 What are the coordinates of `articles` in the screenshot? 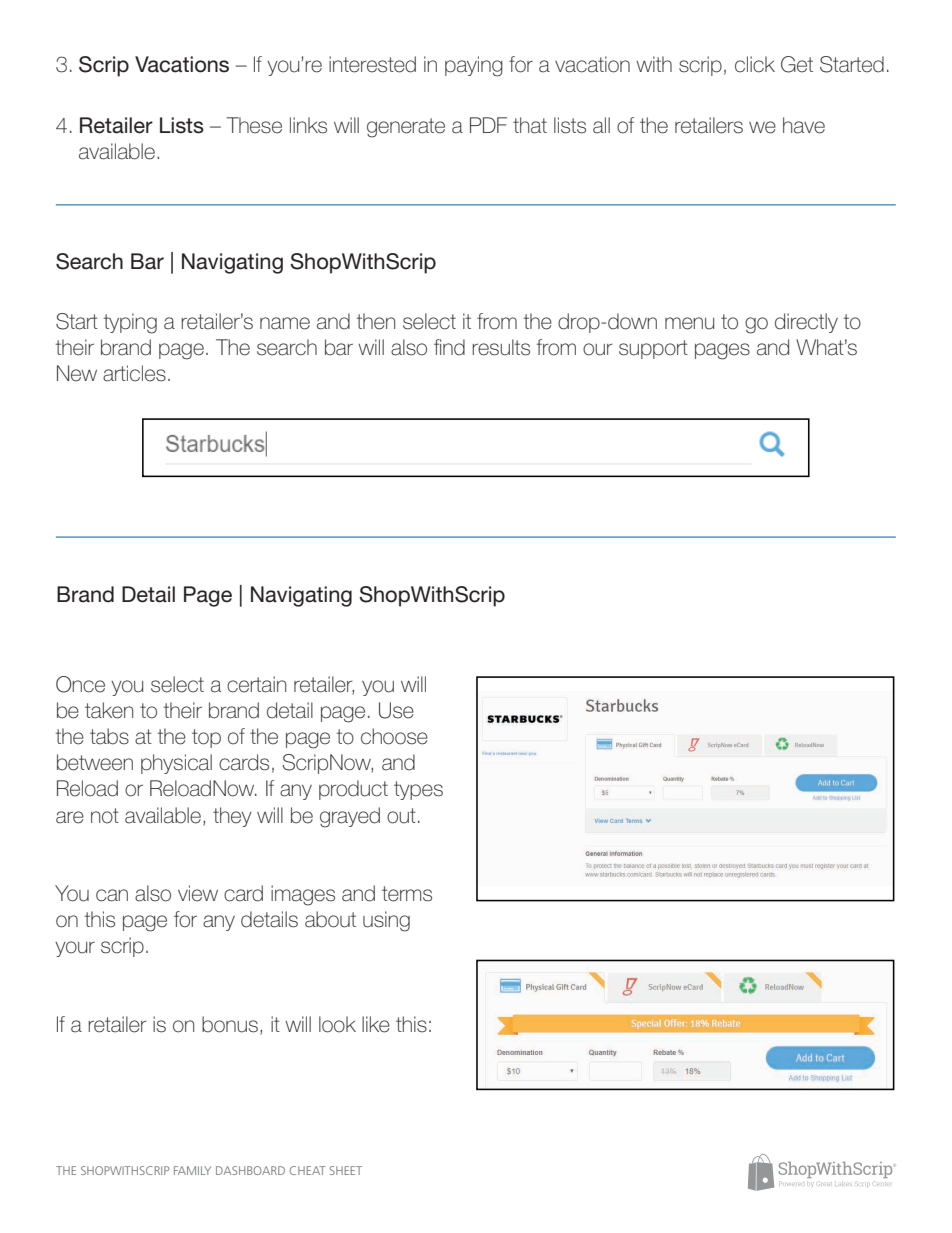 It's located at (134, 373).
